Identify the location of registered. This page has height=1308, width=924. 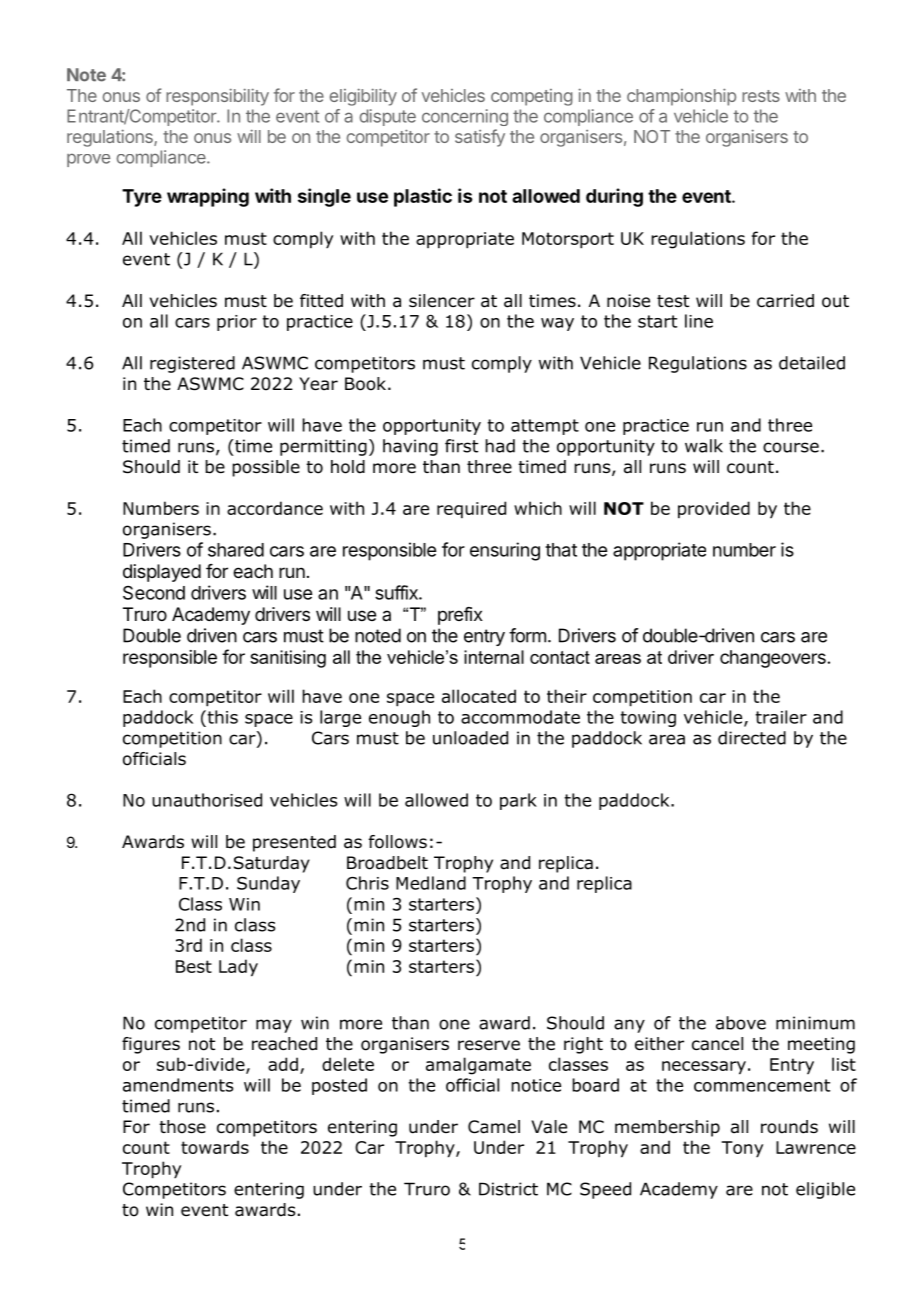
(192, 364).
